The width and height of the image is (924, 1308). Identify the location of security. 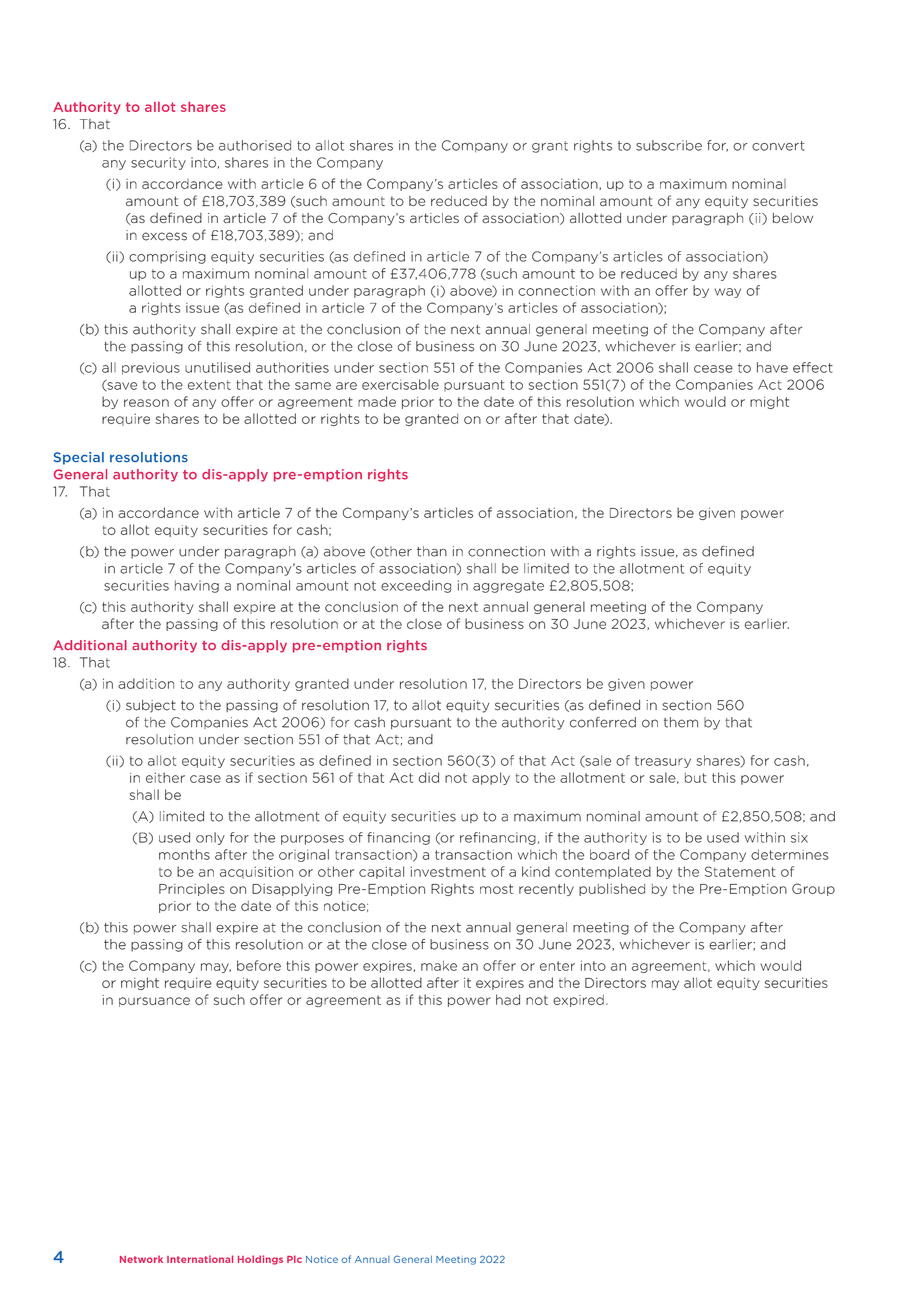
(158, 163).
